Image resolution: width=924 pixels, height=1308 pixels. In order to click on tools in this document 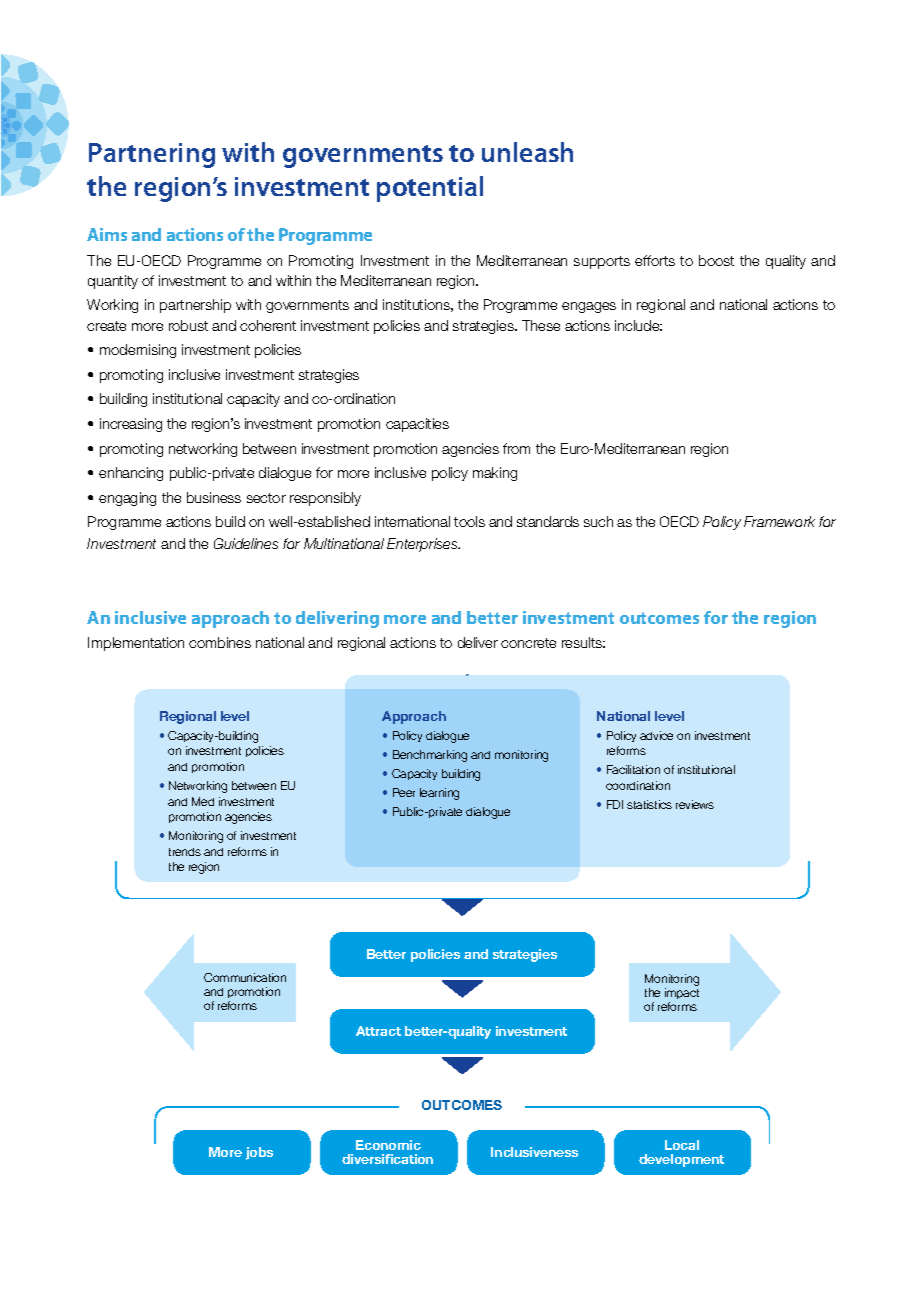, I will do `click(469, 521)`.
